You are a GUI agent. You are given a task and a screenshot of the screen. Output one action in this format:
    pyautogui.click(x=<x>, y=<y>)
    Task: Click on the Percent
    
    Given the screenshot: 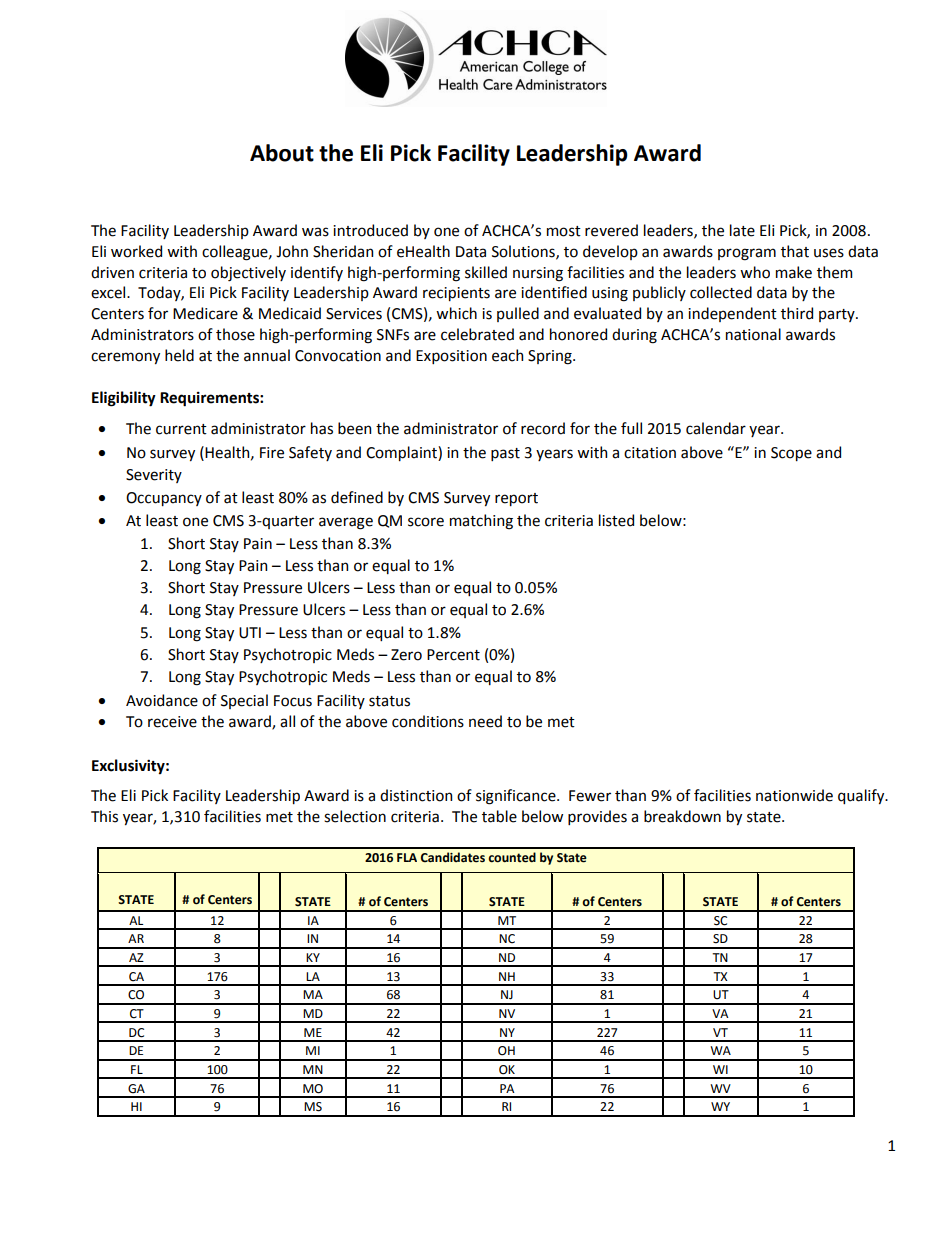 What is the action you would take?
    pyautogui.click(x=453, y=655)
